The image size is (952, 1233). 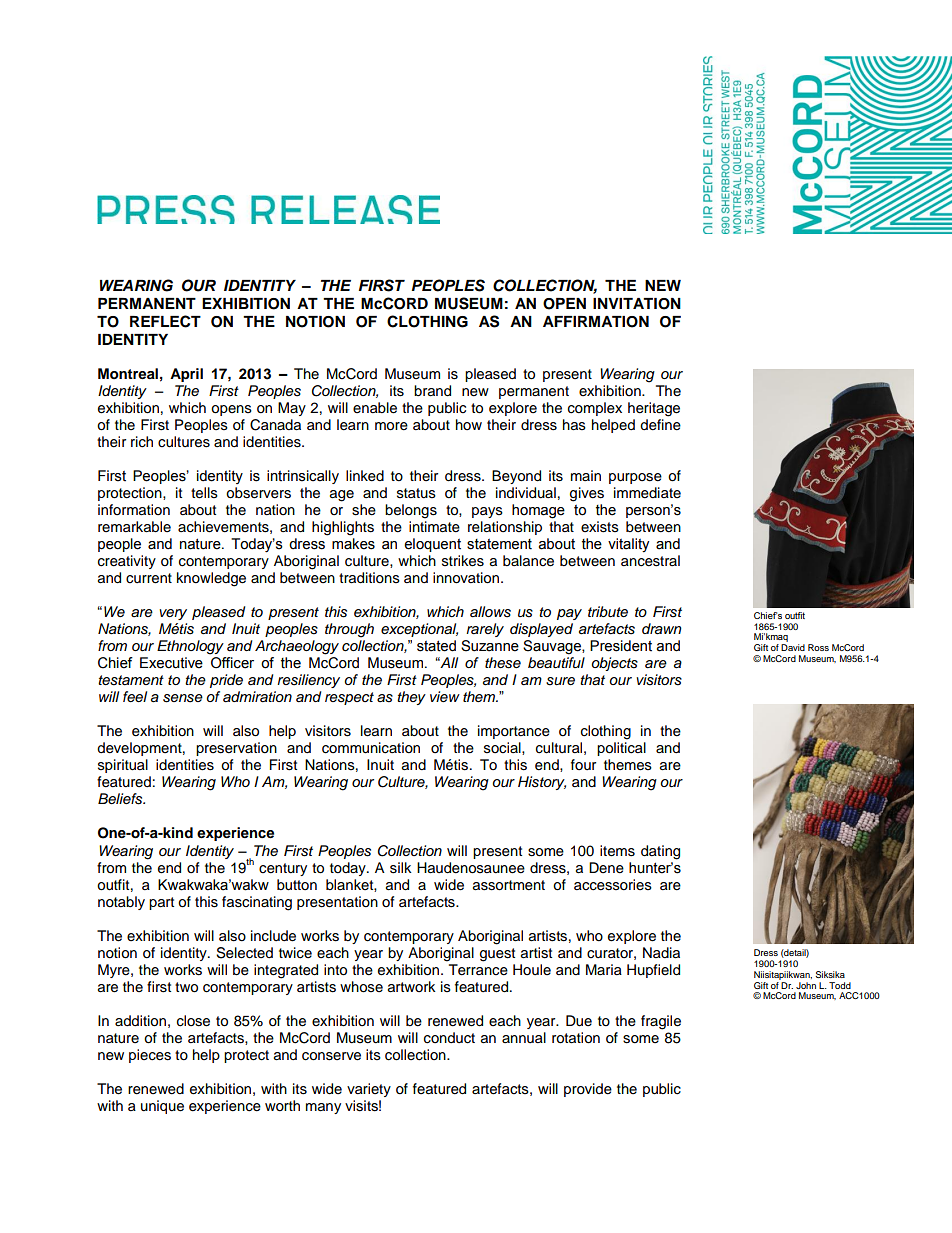 What do you see at coordinates (471, 868) in the page?
I see `Haudenosaunee` at bounding box center [471, 868].
